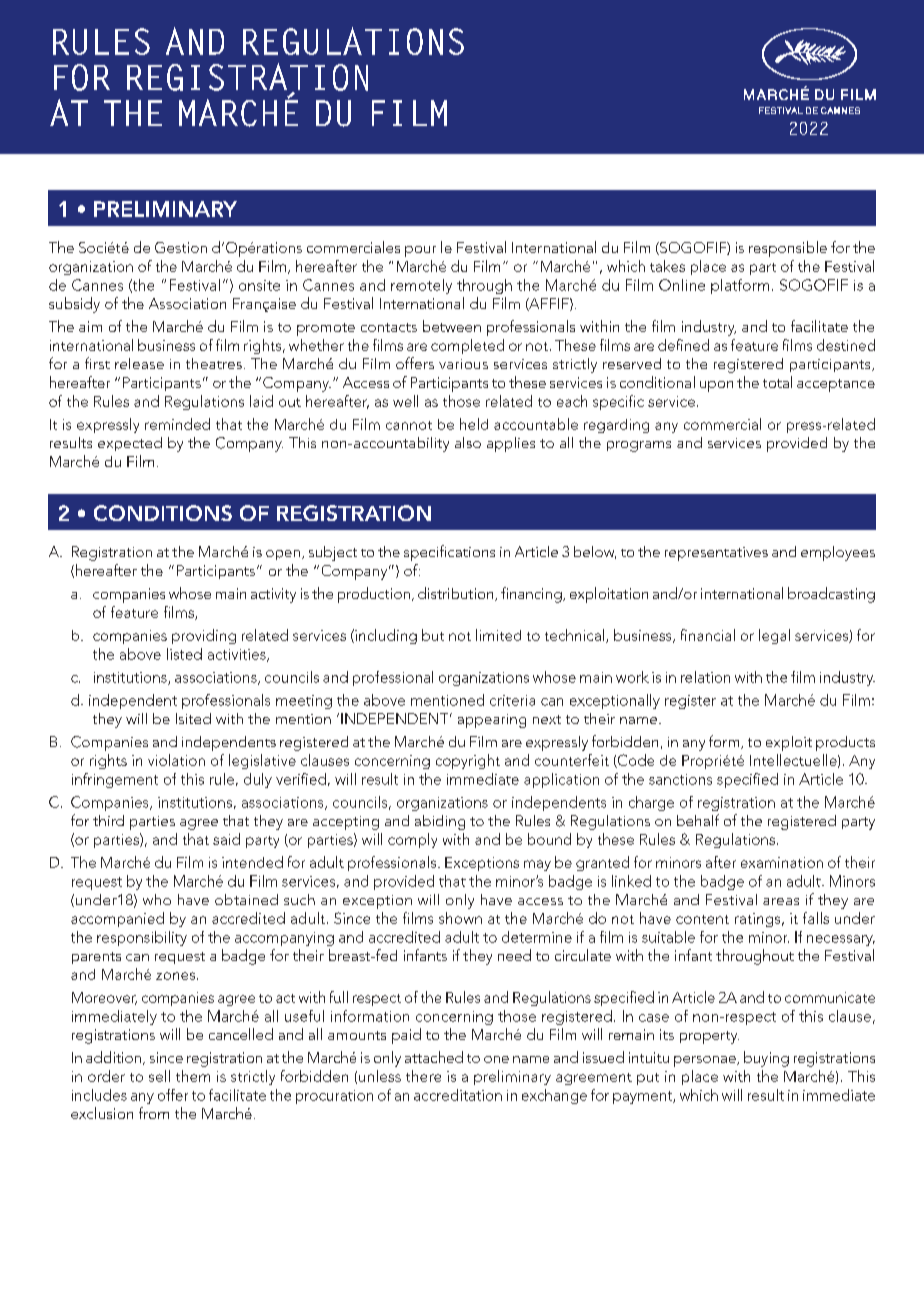 The width and height of the screenshot is (924, 1308). What do you see at coordinates (163, 513) in the screenshot?
I see `CONDITIONS` at bounding box center [163, 513].
